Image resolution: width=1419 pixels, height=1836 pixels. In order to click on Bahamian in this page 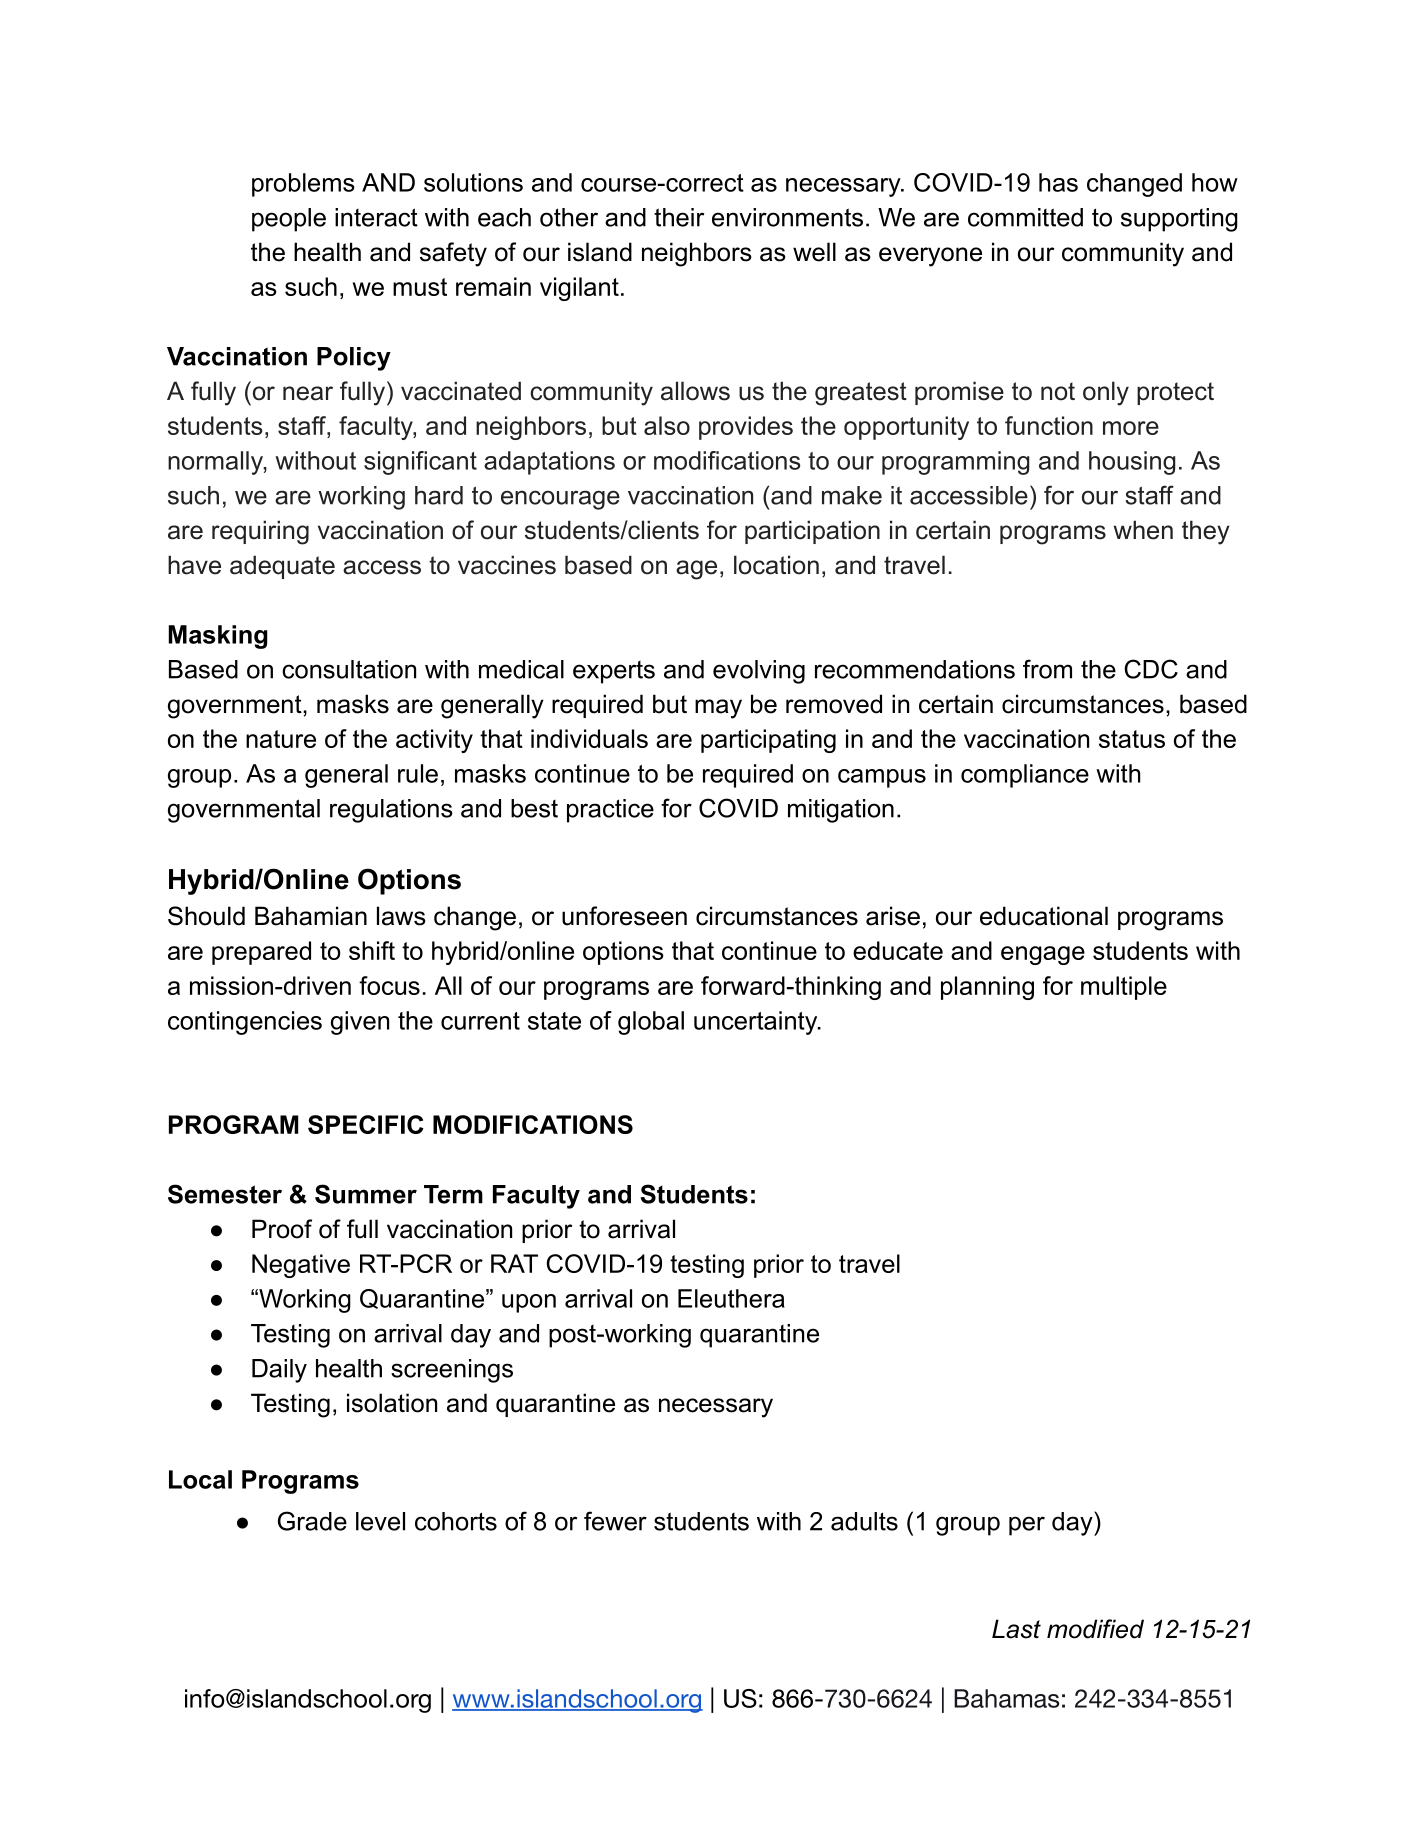, I will do `click(311, 916)`.
